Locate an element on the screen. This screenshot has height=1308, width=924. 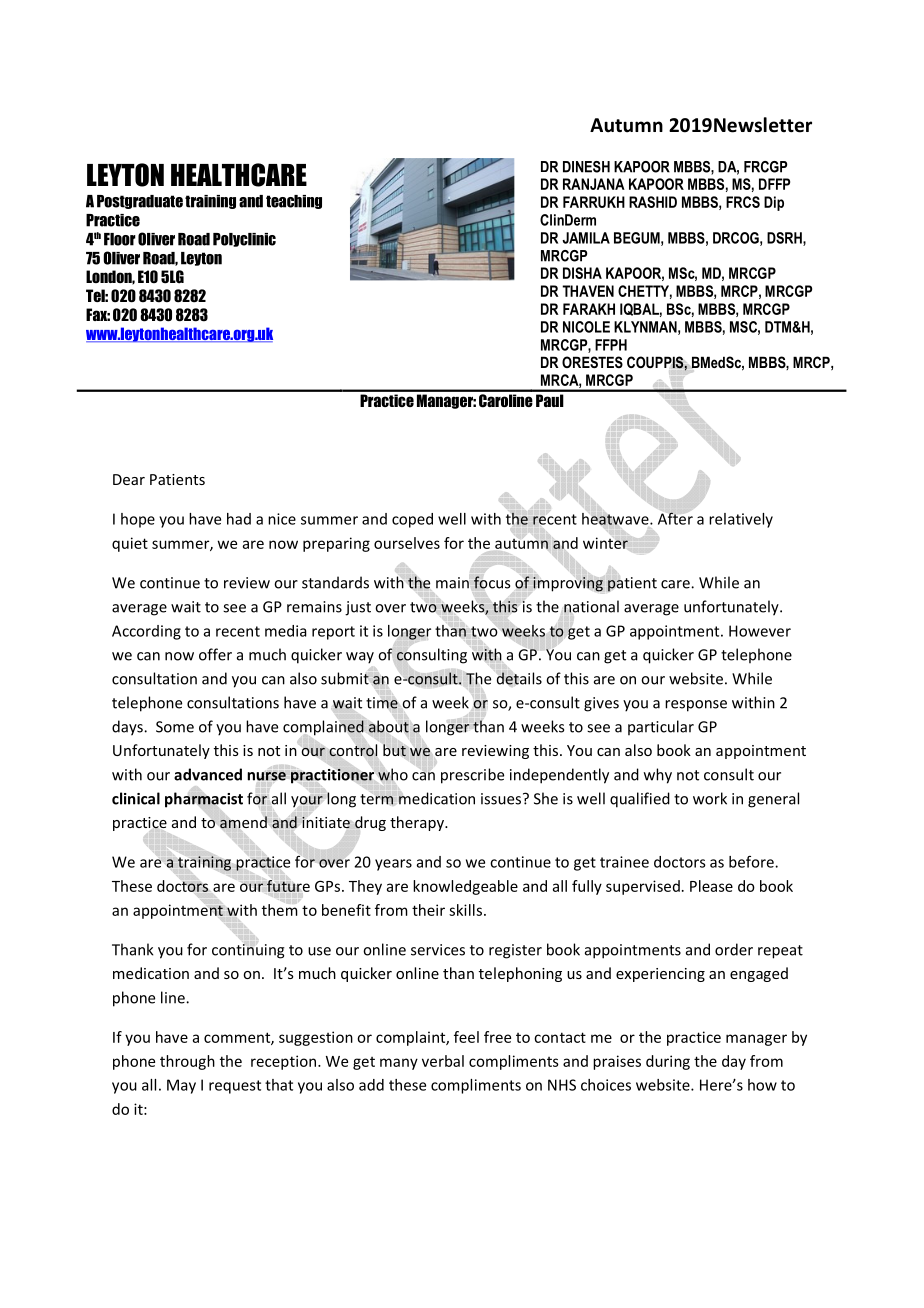
Dear is located at coordinates (129, 479).
